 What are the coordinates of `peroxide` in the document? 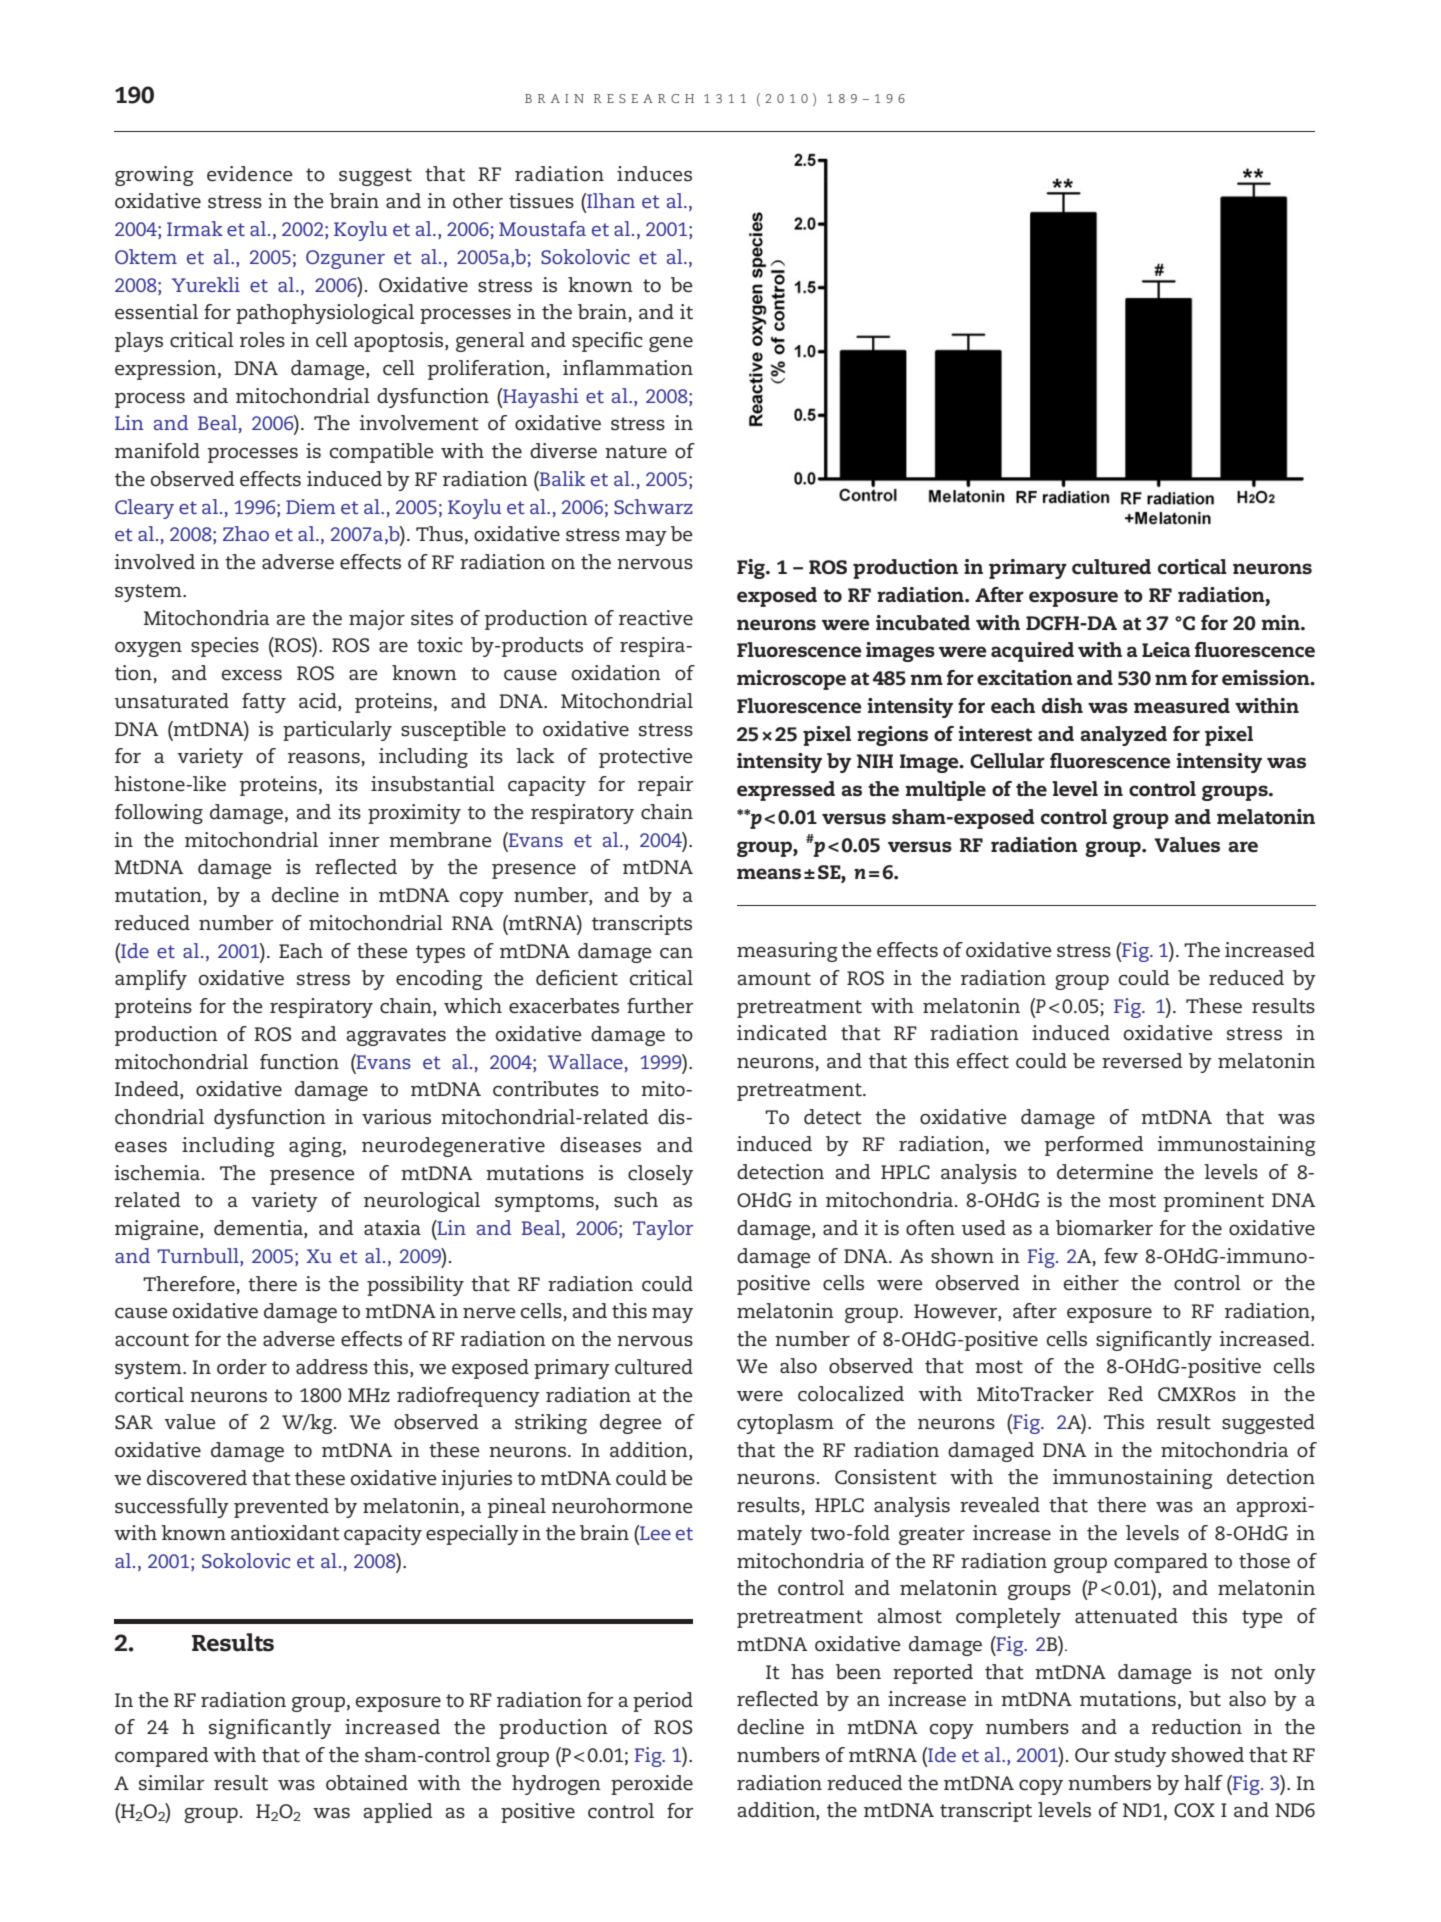 It's located at (652, 1785).
